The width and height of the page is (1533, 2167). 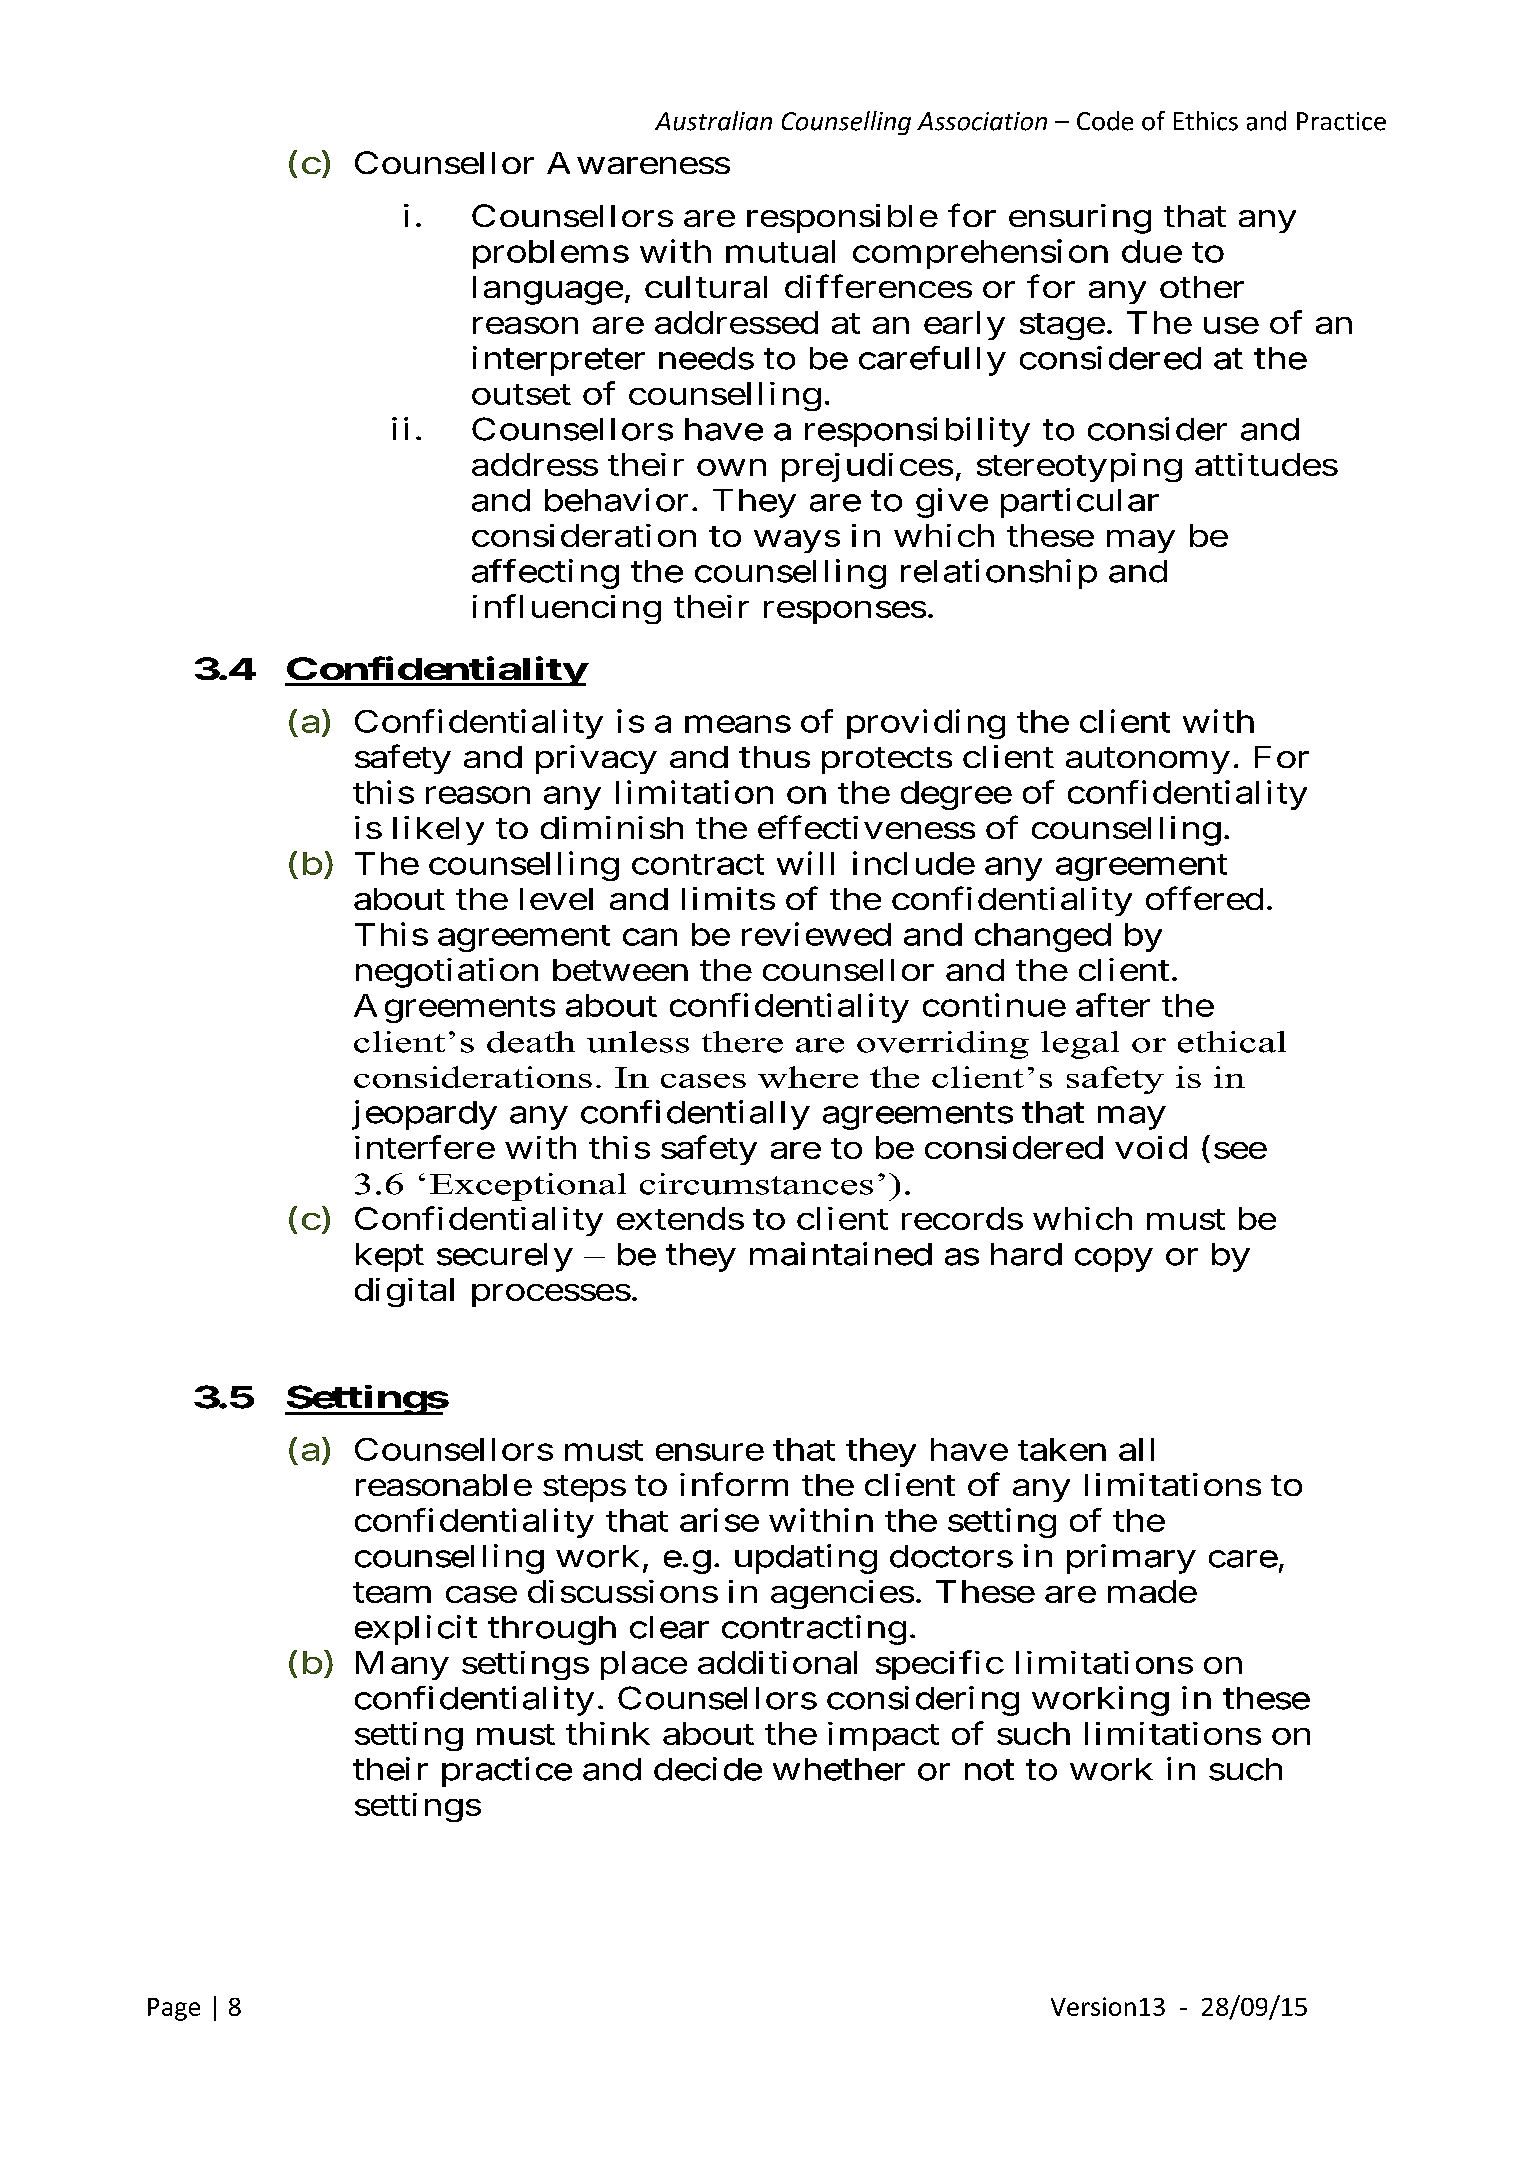 What do you see at coordinates (708, 1769) in the page?
I see `decide` at bounding box center [708, 1769].
